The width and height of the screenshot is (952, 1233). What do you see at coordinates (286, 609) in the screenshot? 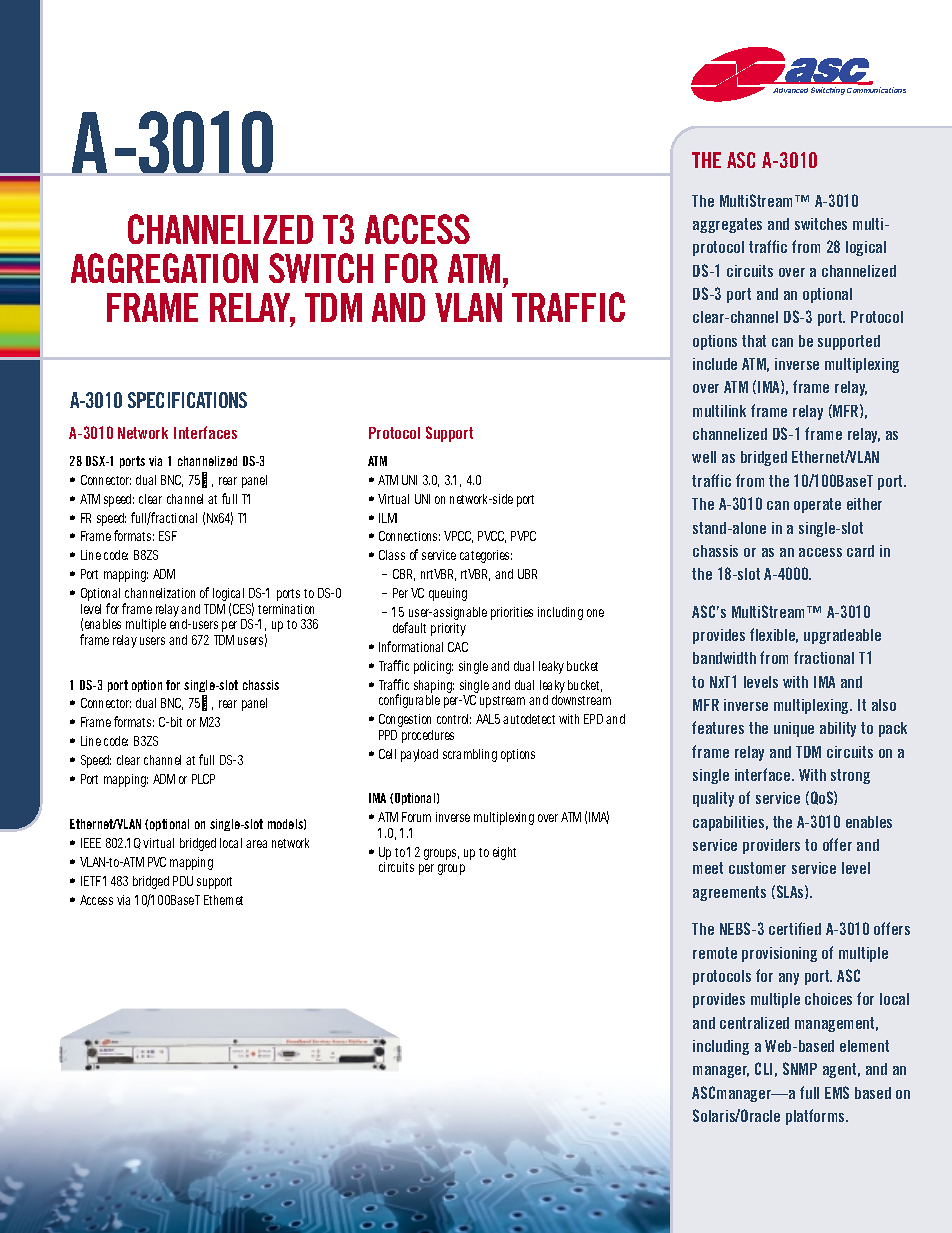
I see `termination` at bounding box center [286, 609].
